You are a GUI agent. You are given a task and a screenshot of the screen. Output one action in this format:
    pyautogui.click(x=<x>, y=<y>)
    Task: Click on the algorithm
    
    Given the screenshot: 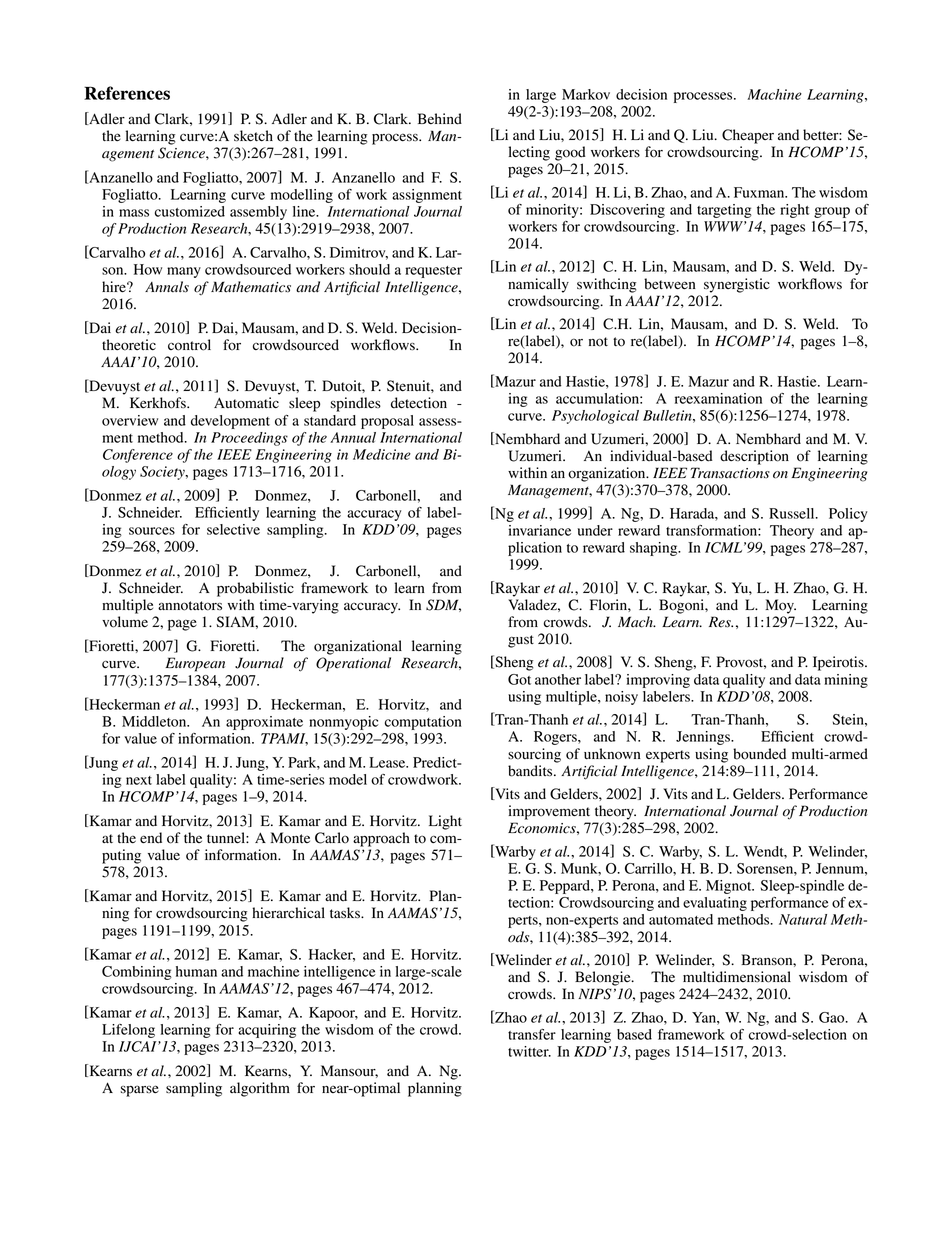 What is the action you would take?
    pyautogui.click(x=260, y=1089)
